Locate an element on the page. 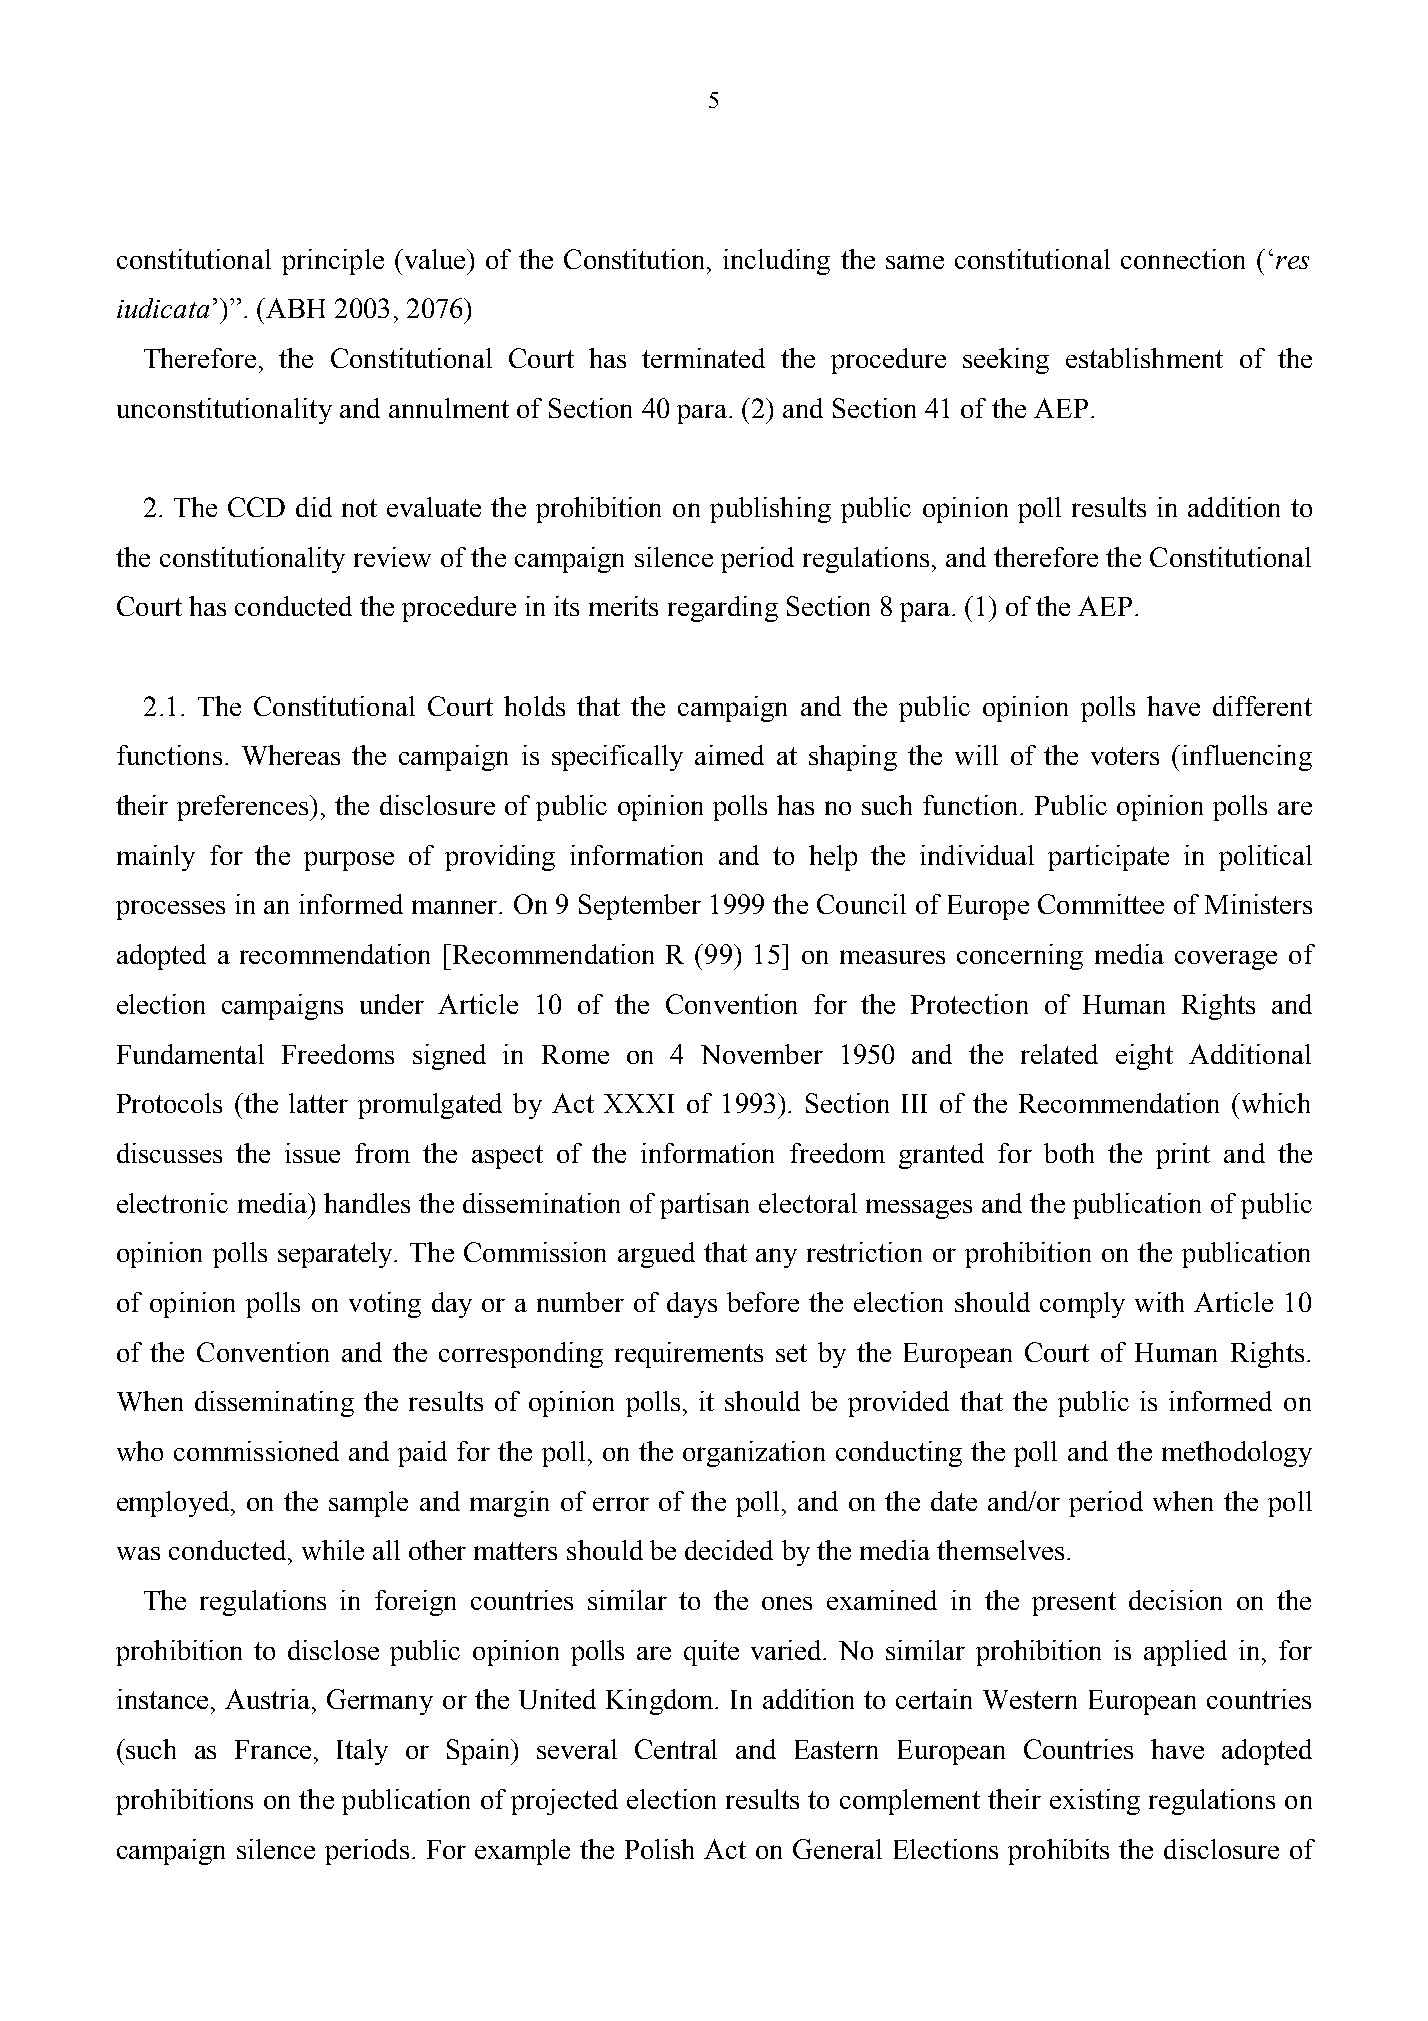 The width and height of the page is (1428, 2021). establishment is located at coordinates (1144, 358).
